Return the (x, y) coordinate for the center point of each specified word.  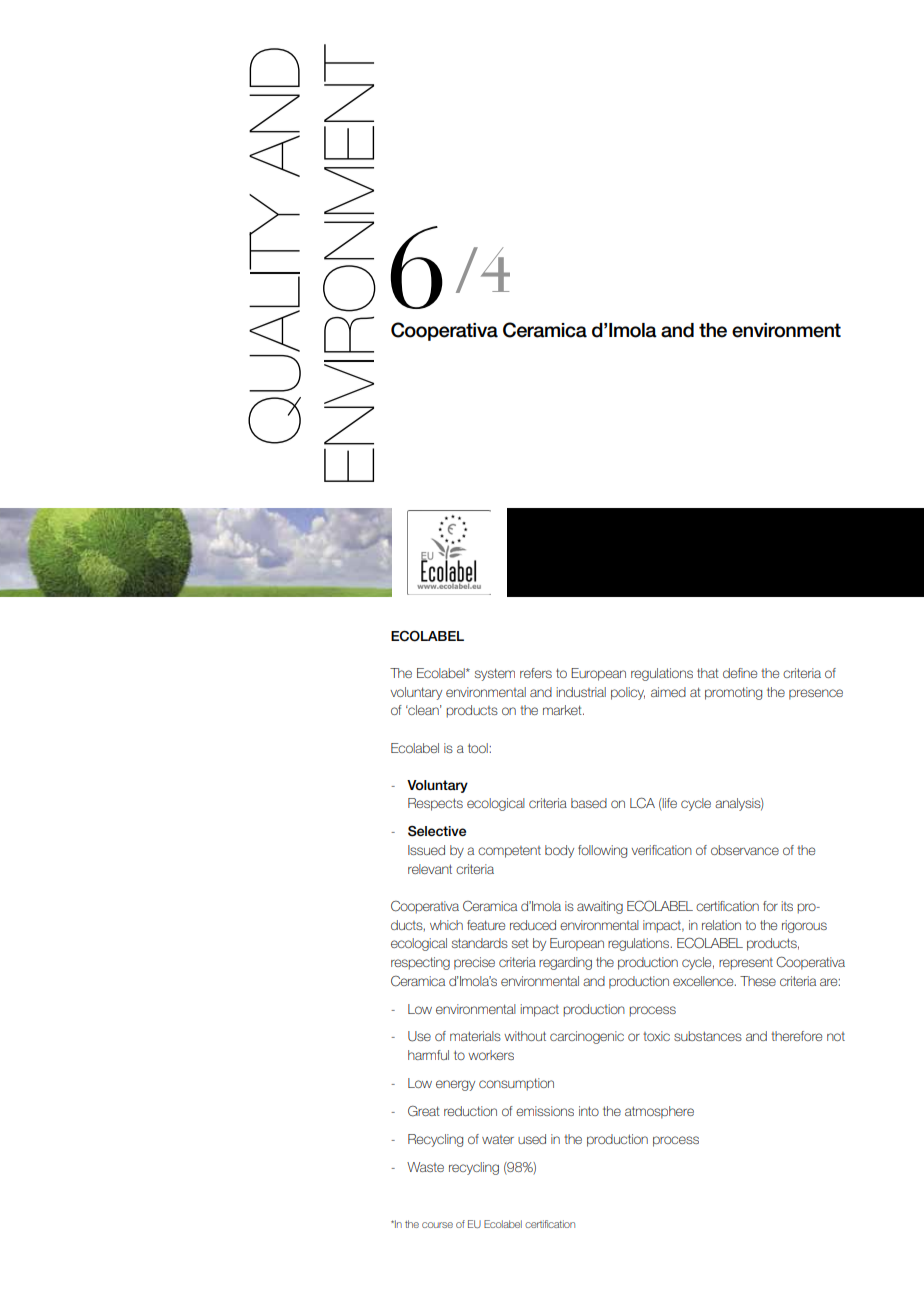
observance (745, 850)
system (495, 674)
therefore (796, 1036)
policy (628, 693)
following (602, 851)
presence (816, 694)
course (437, 1225)
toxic (656, 1036)
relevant (430, 869)
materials (475, 1036)
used (532, 1139)
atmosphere (659, 1112)
